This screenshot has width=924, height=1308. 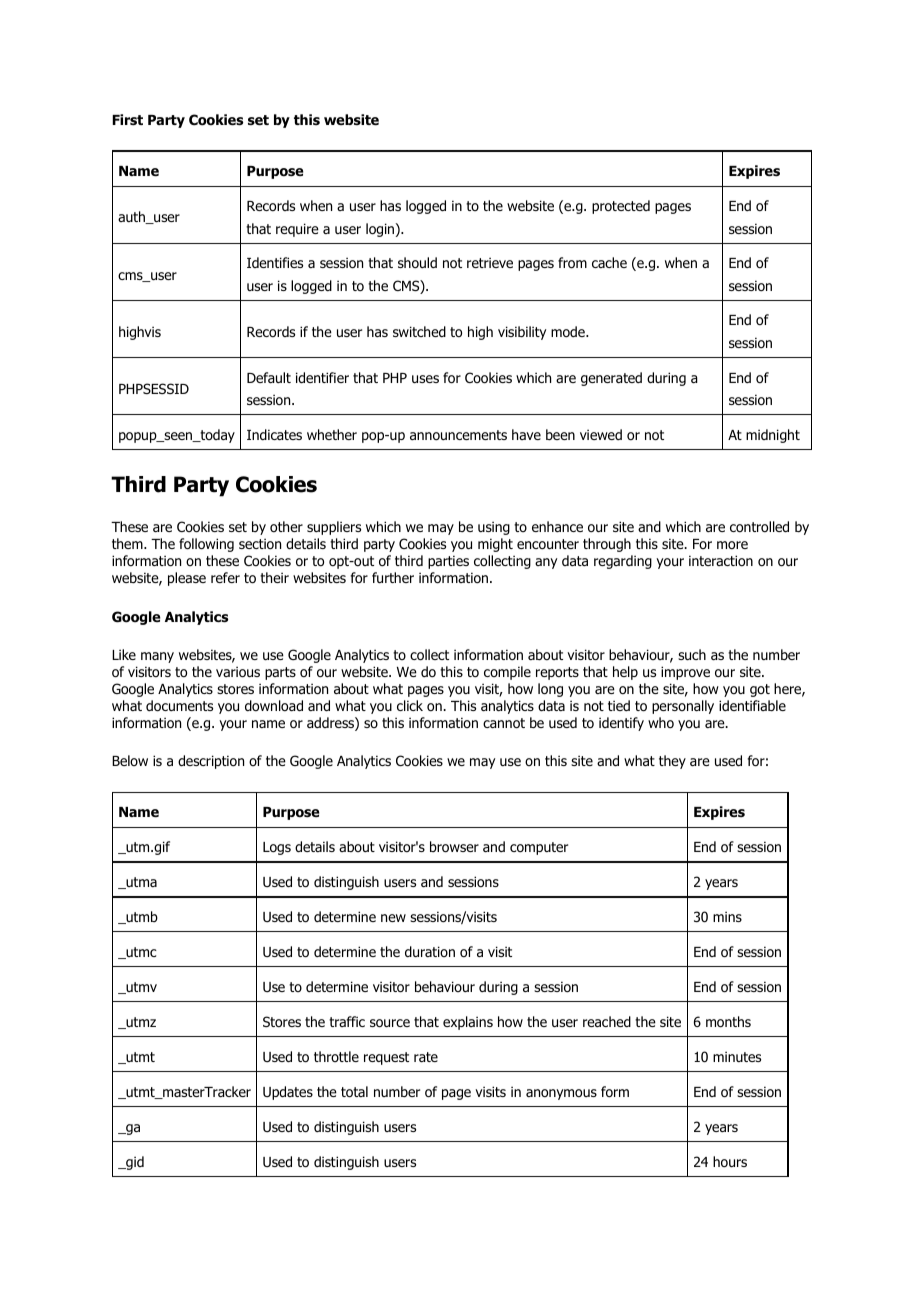 What do you see at coordinates (621, 207) in the screenshot?
I see `protected` at bounding box center [621, 207].
